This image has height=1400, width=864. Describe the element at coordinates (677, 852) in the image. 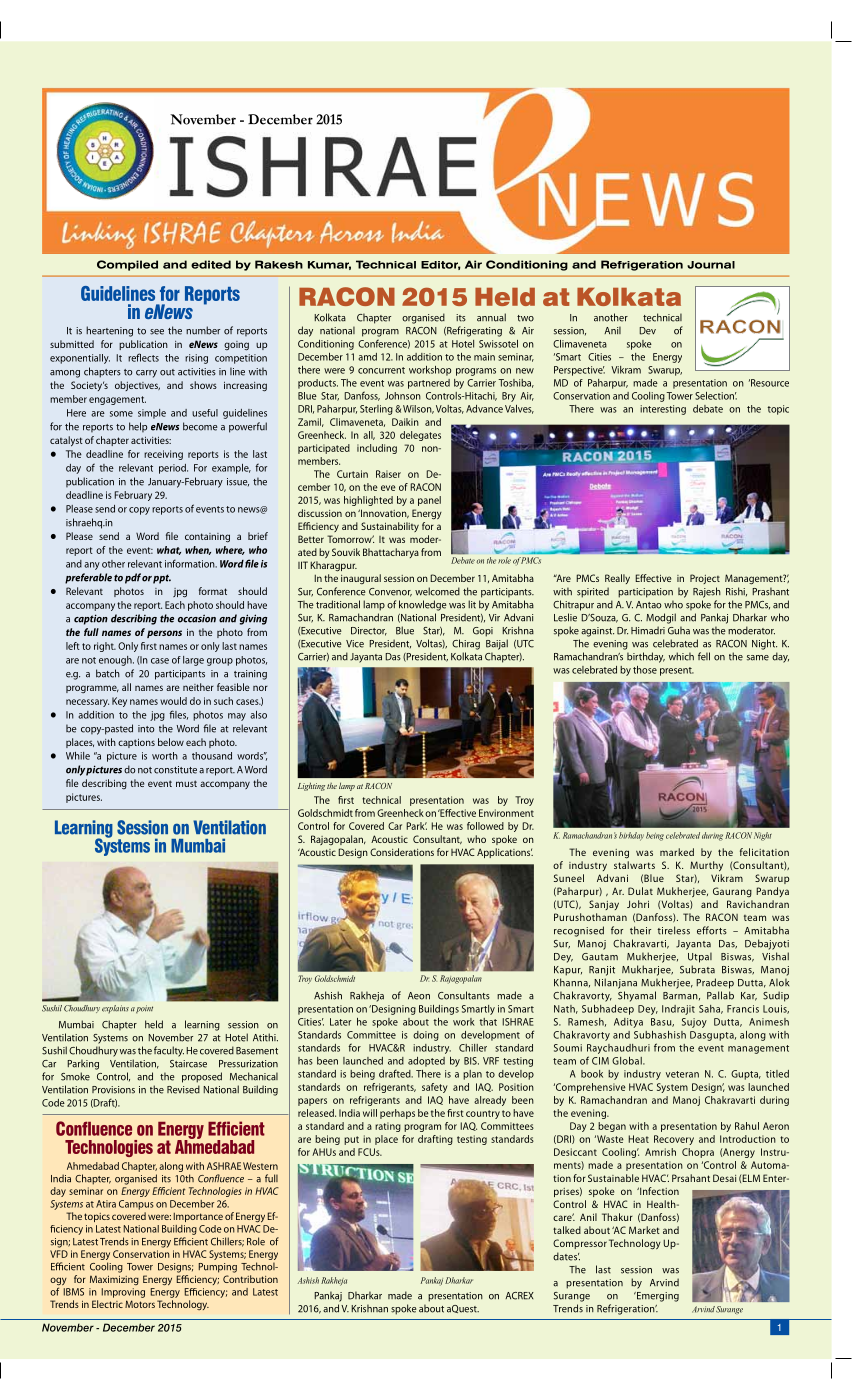

I see `marked` at that location.
